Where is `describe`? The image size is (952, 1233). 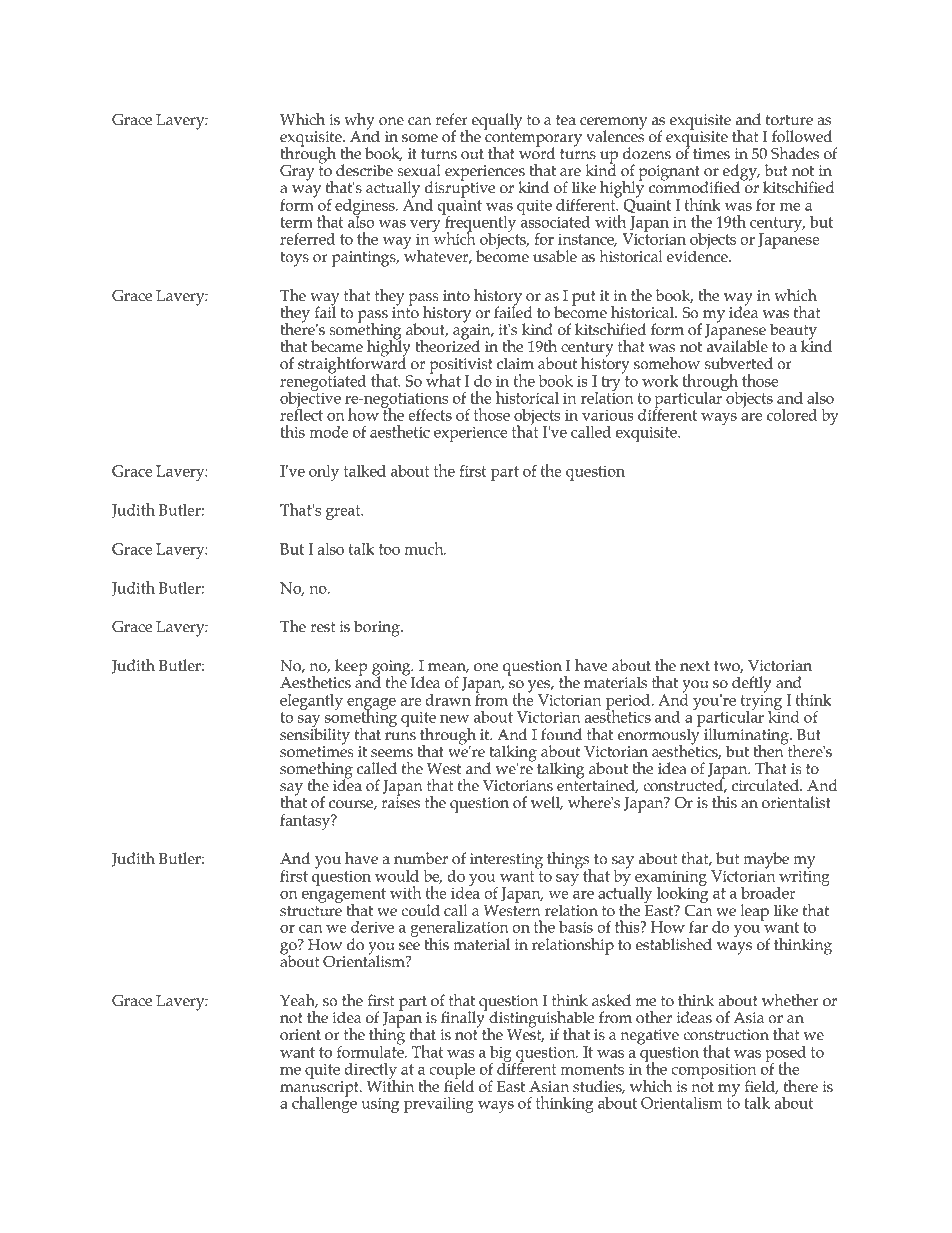 describe is located at coordinates (364, 170).
